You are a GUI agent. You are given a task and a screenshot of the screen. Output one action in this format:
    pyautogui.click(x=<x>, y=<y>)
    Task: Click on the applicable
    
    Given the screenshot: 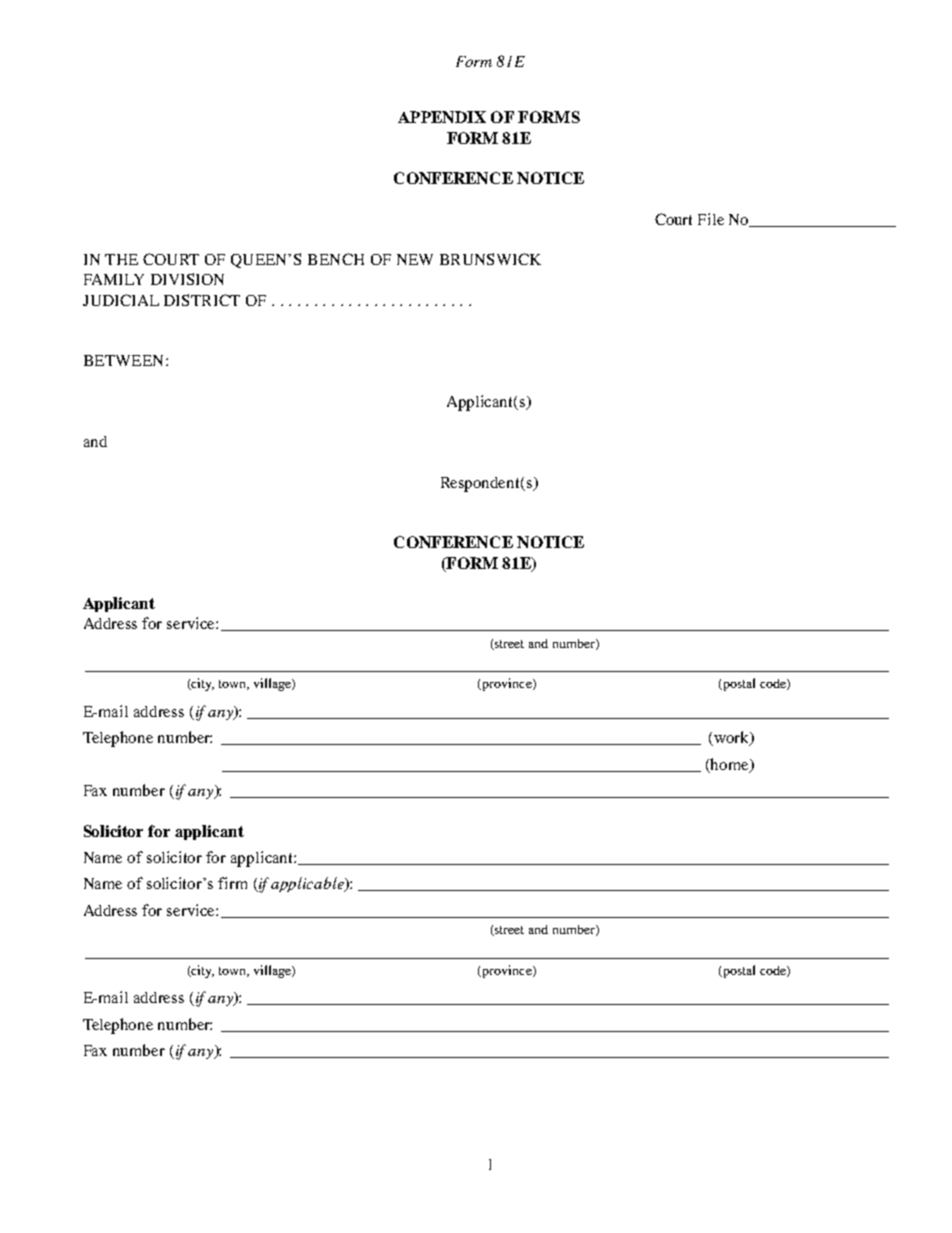 What is the action you would take?
    pyautogui.click(x=308, y=884)
